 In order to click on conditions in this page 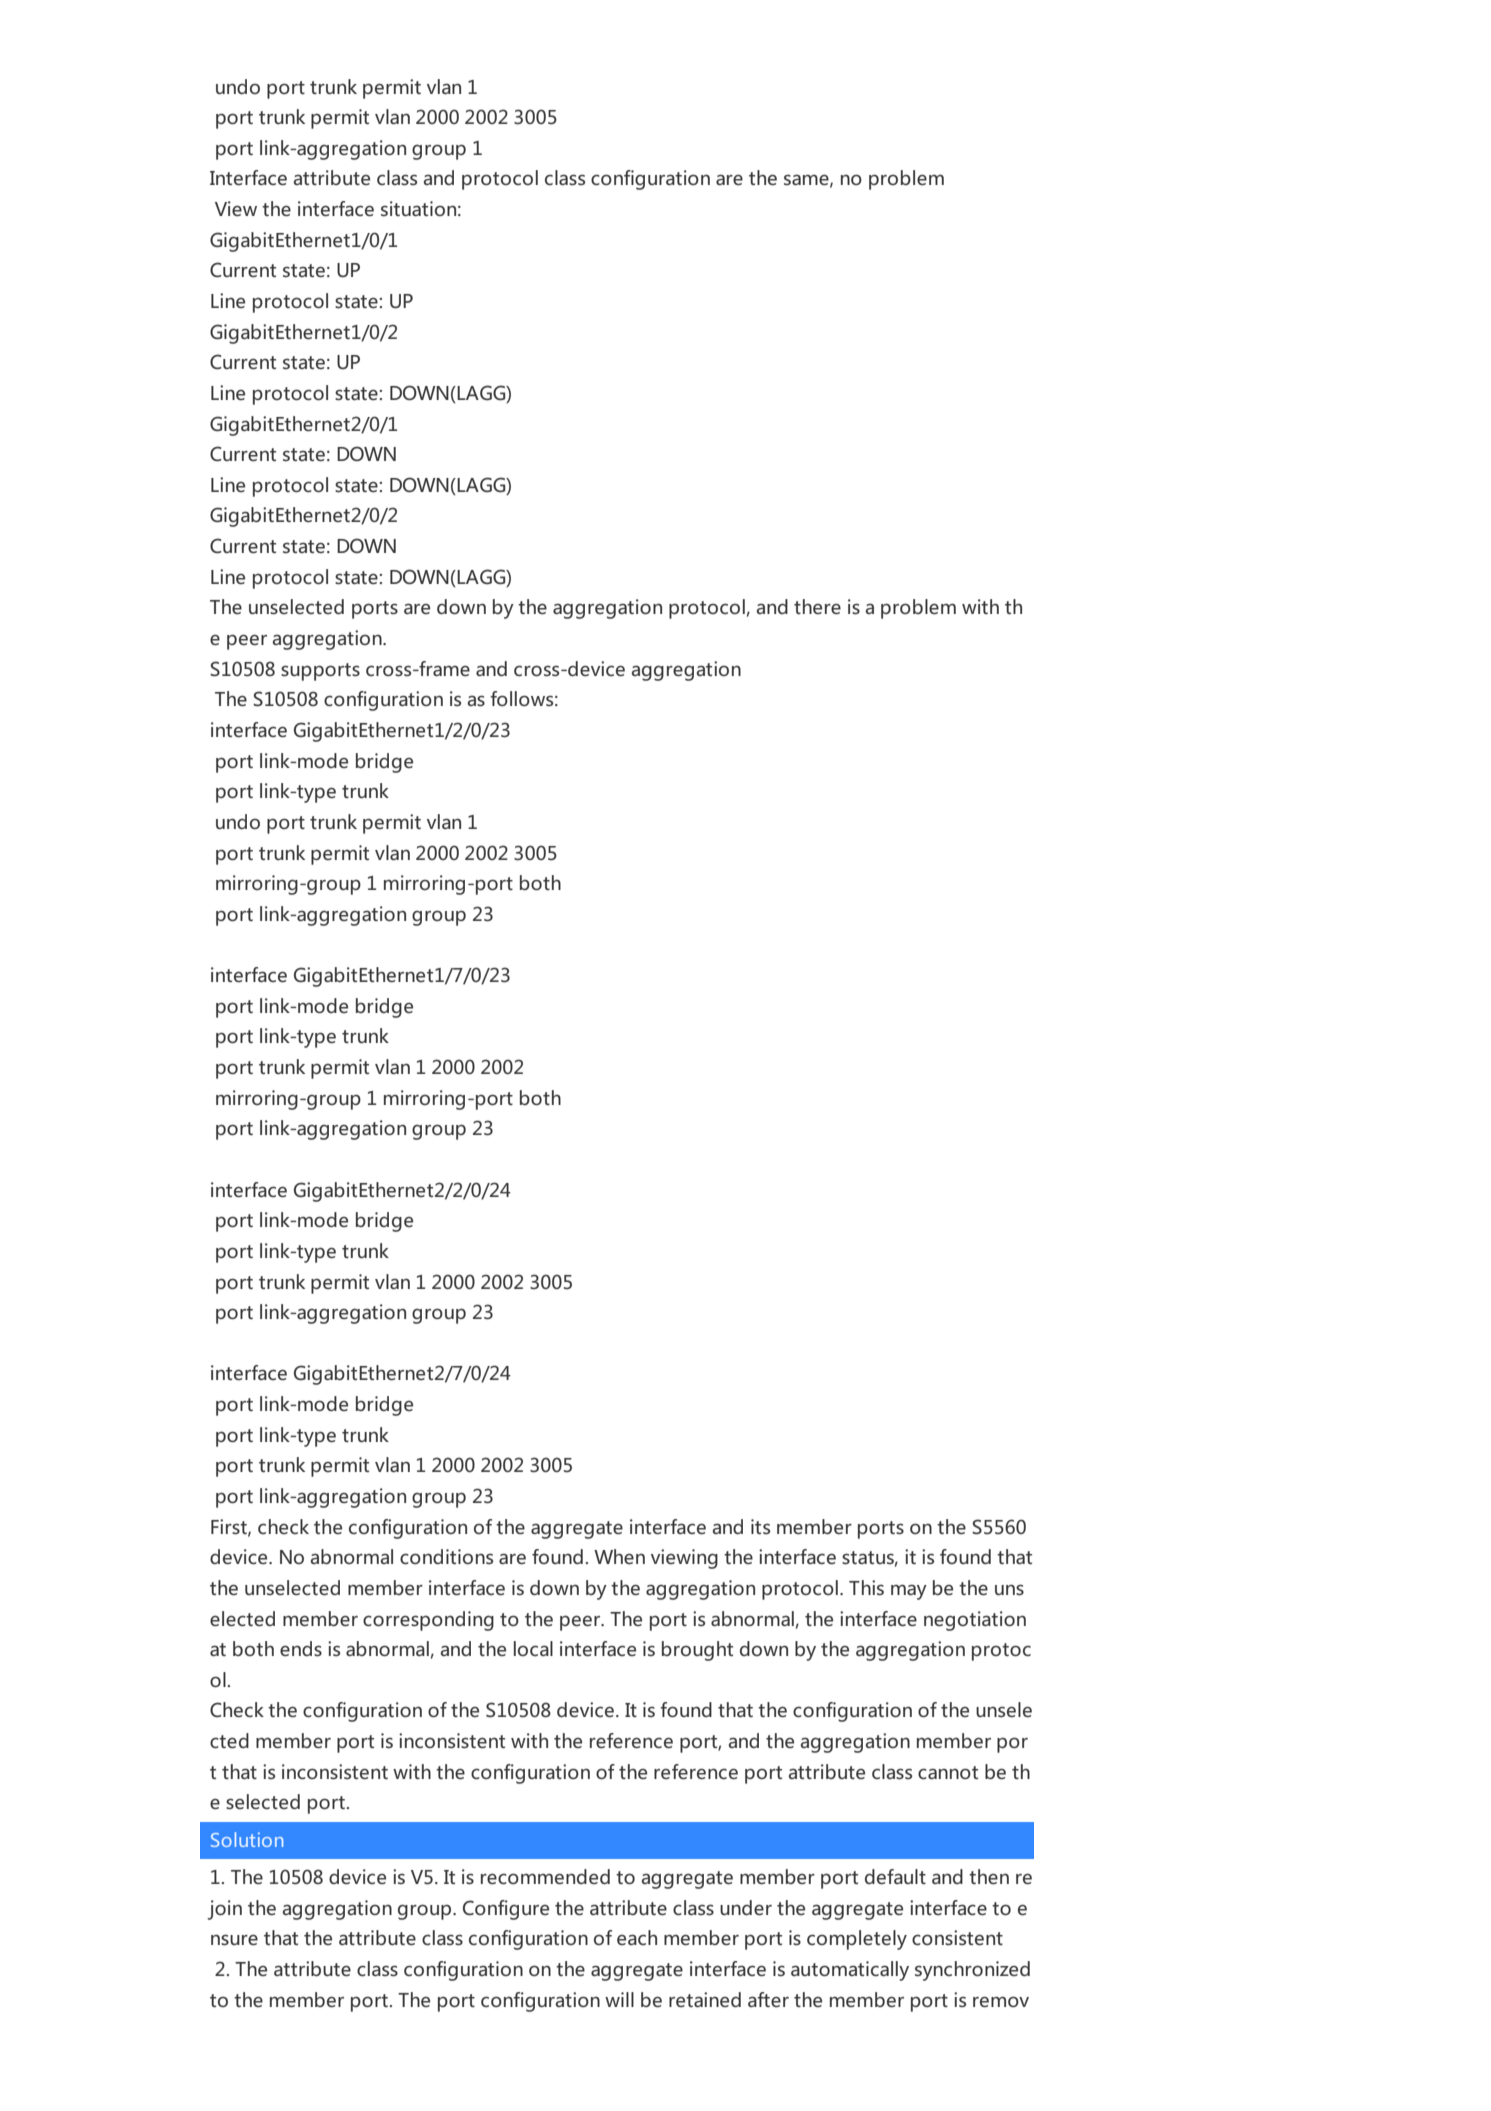, I will do `click(446, 1557)`.
